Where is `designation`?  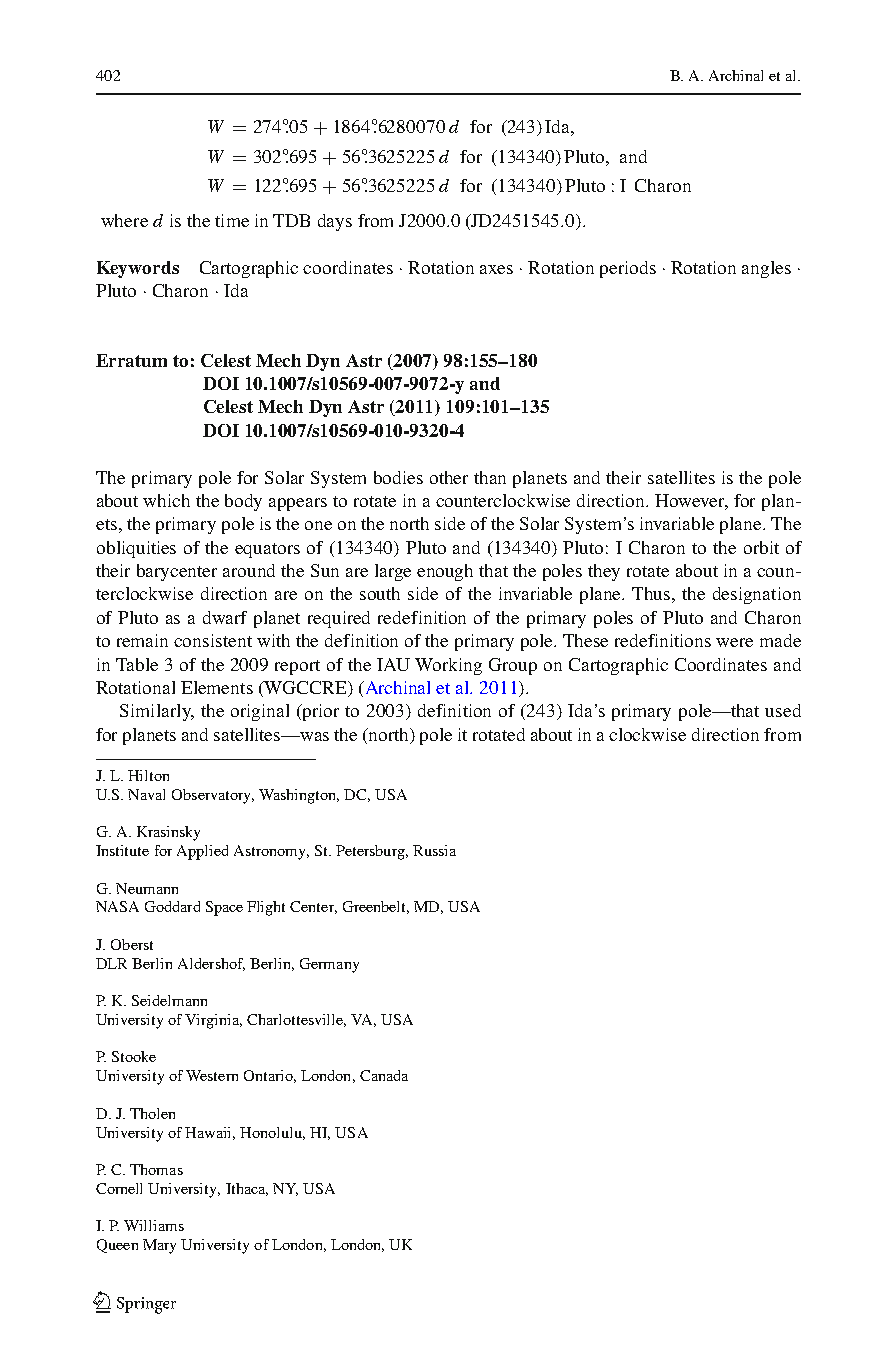 designation is located at coordinates (757, 595).
